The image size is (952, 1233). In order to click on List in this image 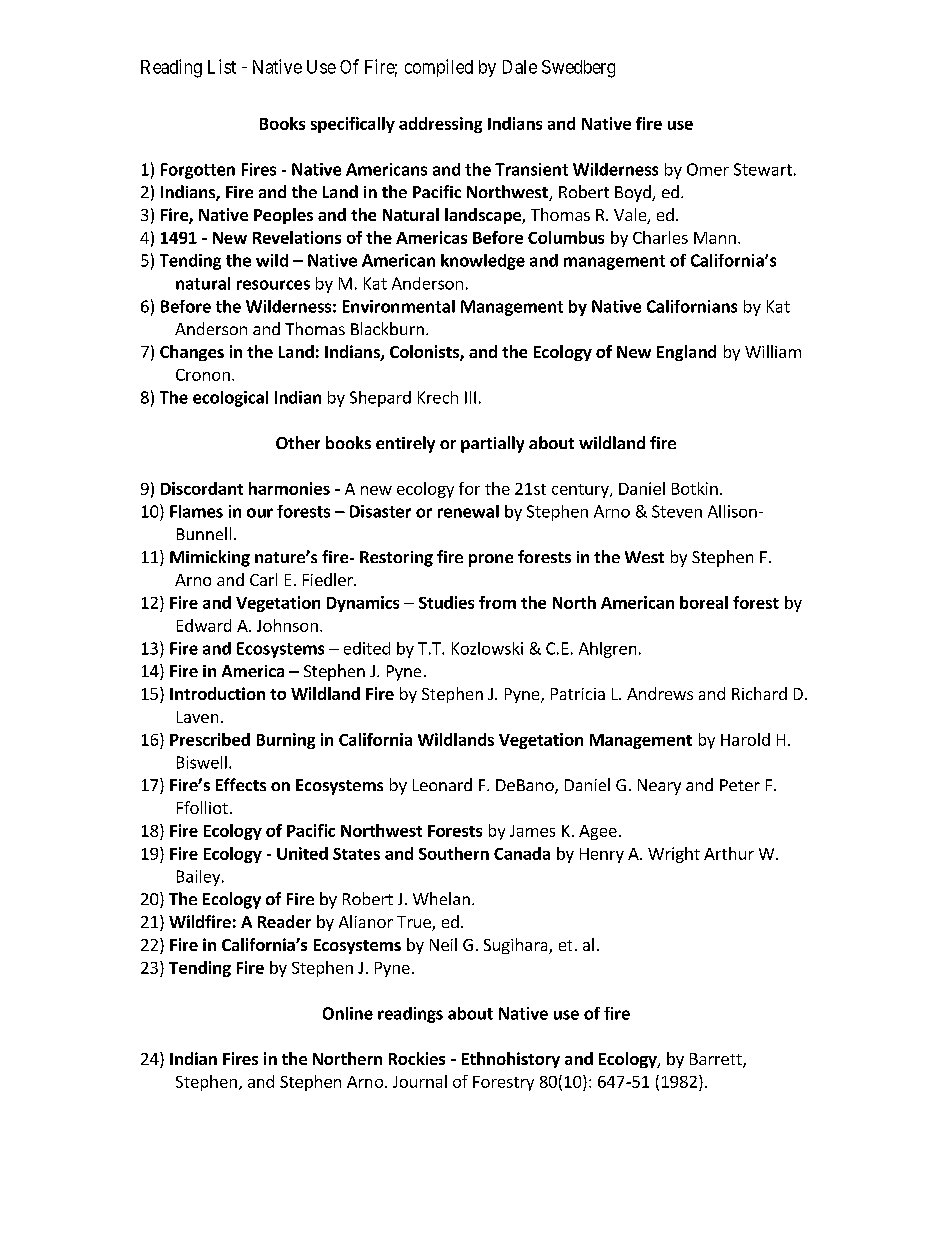, I will do `click(222, 66)`.
